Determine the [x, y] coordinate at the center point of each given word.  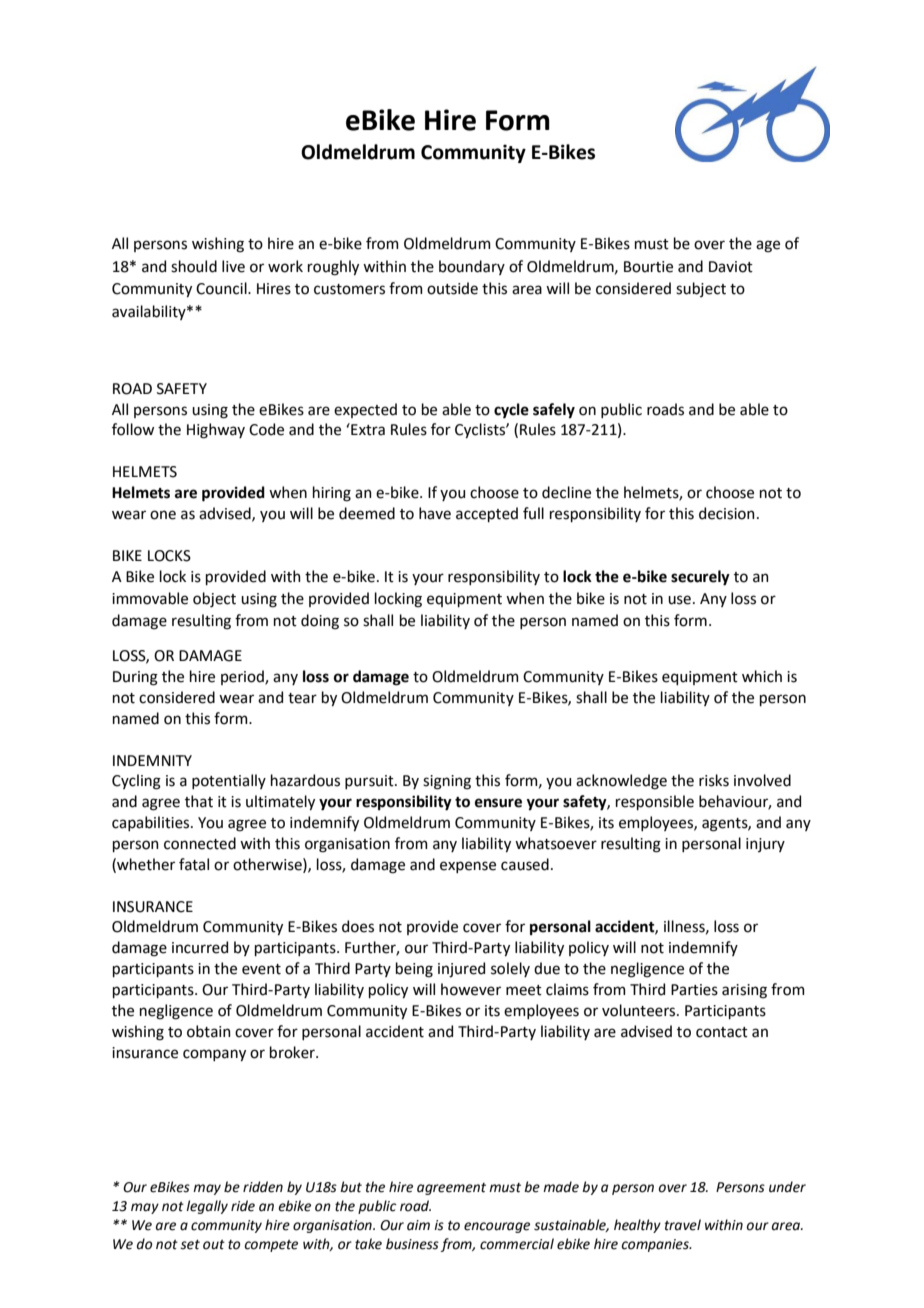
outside [452, 288]
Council [222, 288]
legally [207, 1207]
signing [447, 782]
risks [714, 780]
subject [701, 289]
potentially [229, 781]
